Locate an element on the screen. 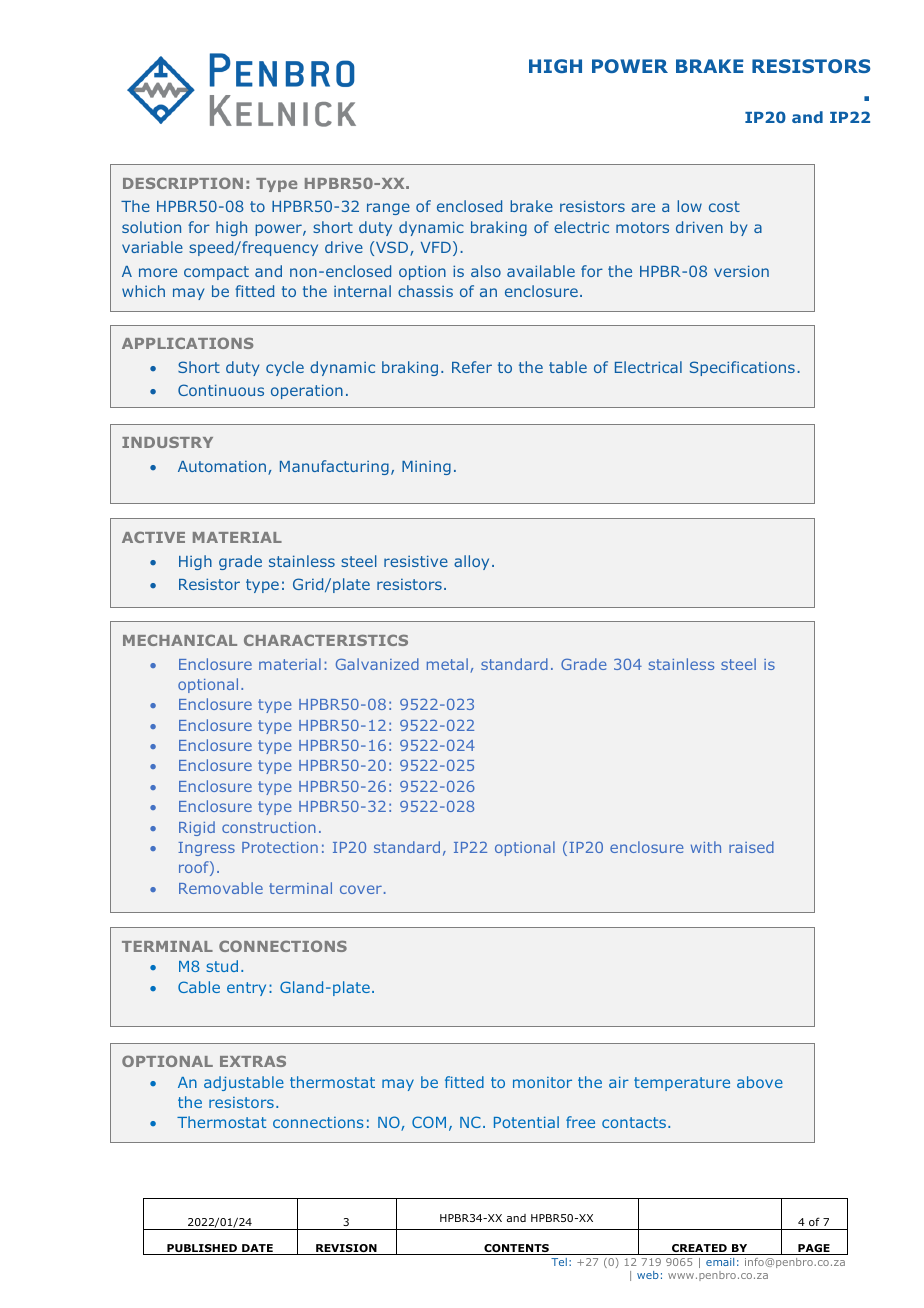  above is located at coordinates (760, 1082).
